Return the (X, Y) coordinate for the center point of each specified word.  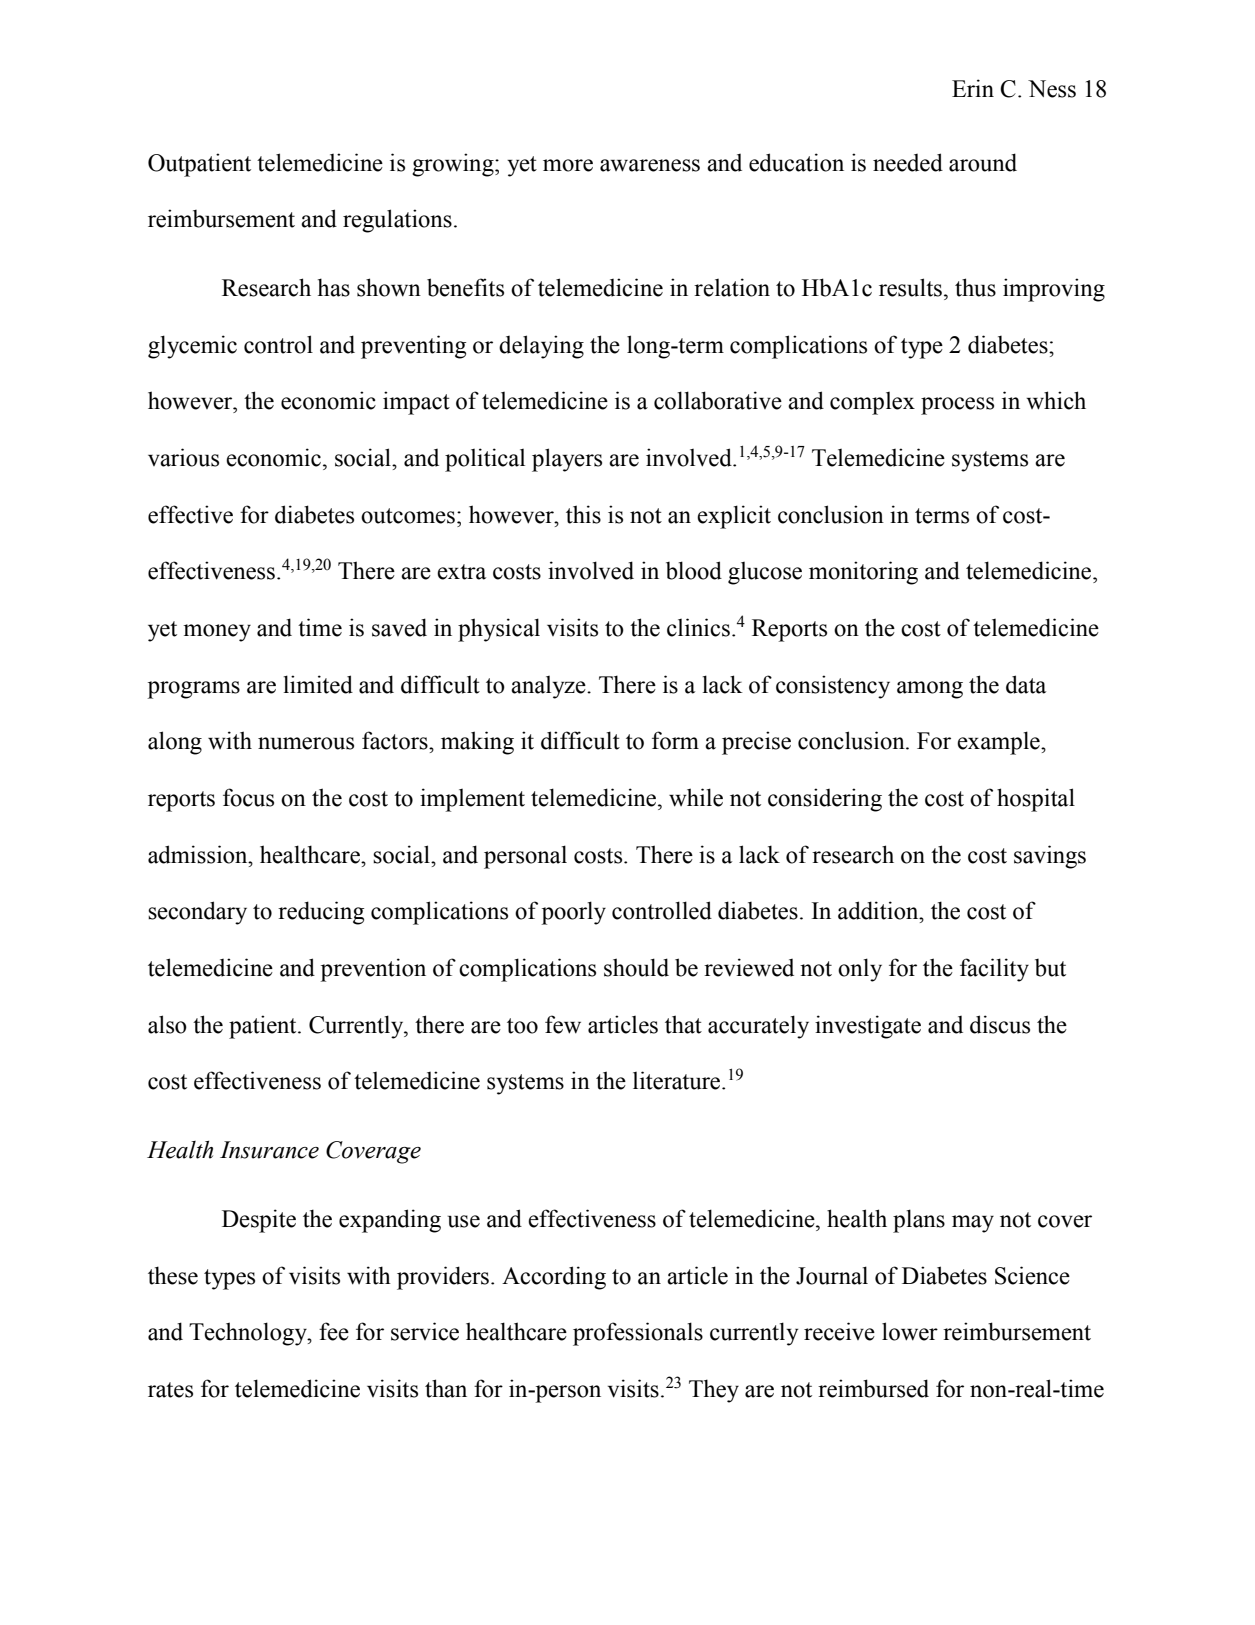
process (957, 406)
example (999, 743)
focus (248, 797)
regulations (397, 221)
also (167, 1024)
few (563, 1024)
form (675, 740)
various (183, 457)
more (568, 165)
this (583, 514)
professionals (638, 1334)
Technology (249, 1334)
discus (1000, 1024)
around (983, 162)
